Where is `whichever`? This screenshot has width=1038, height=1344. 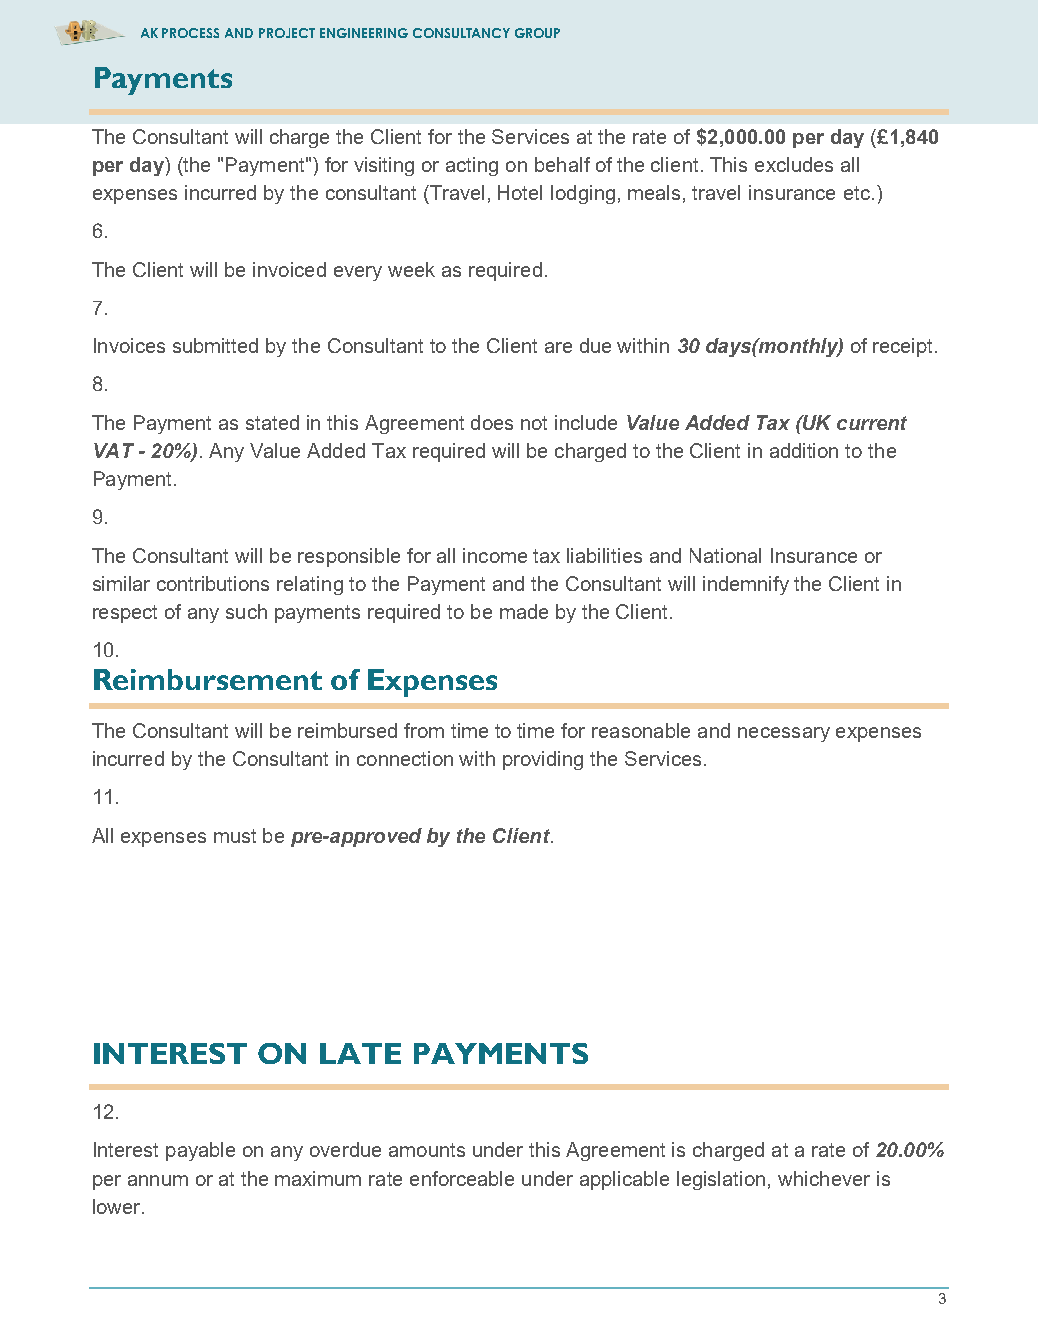
whichever is located at coordinates (824, 1178).
